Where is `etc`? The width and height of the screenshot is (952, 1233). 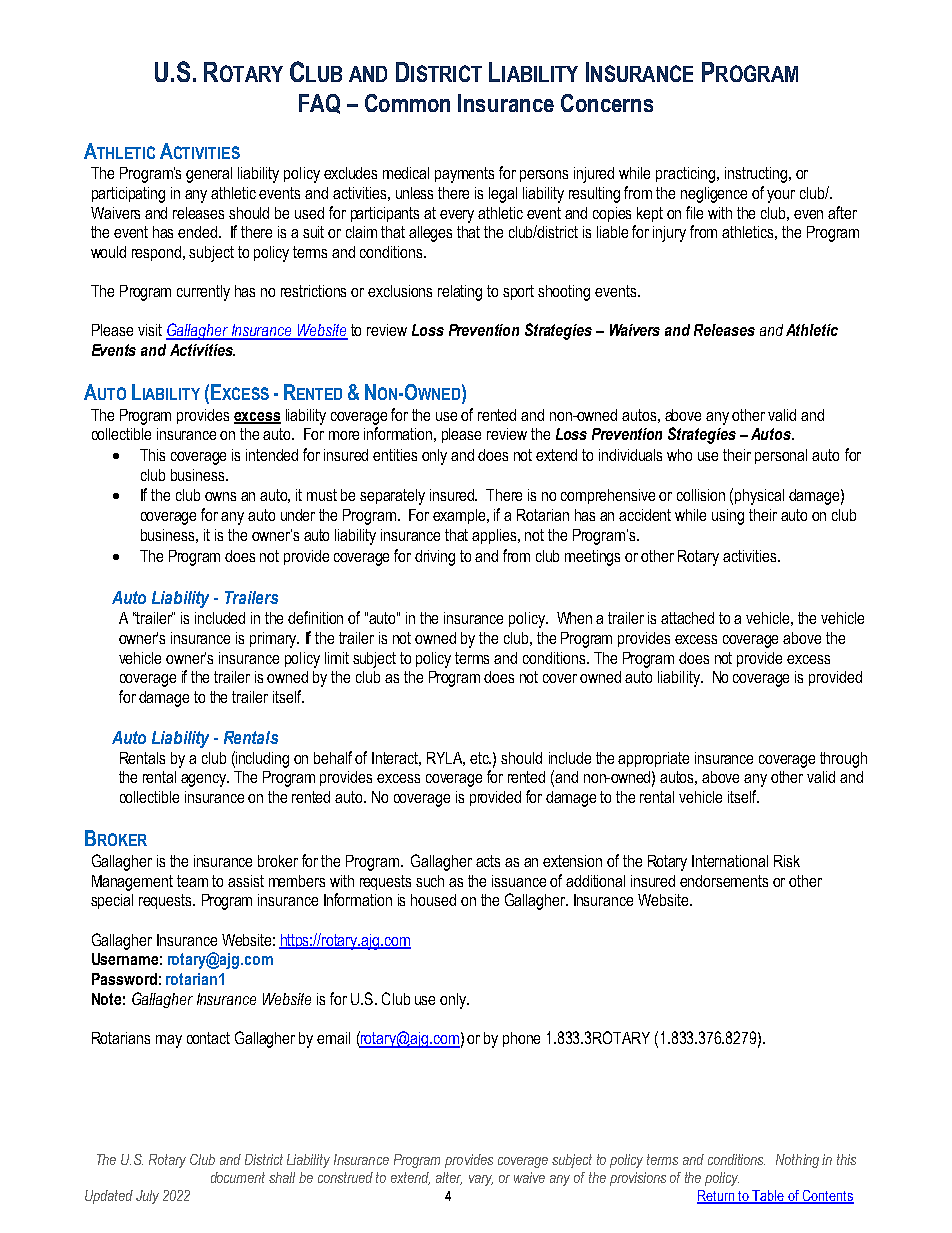
etc is located at coordinates (480, 758).
